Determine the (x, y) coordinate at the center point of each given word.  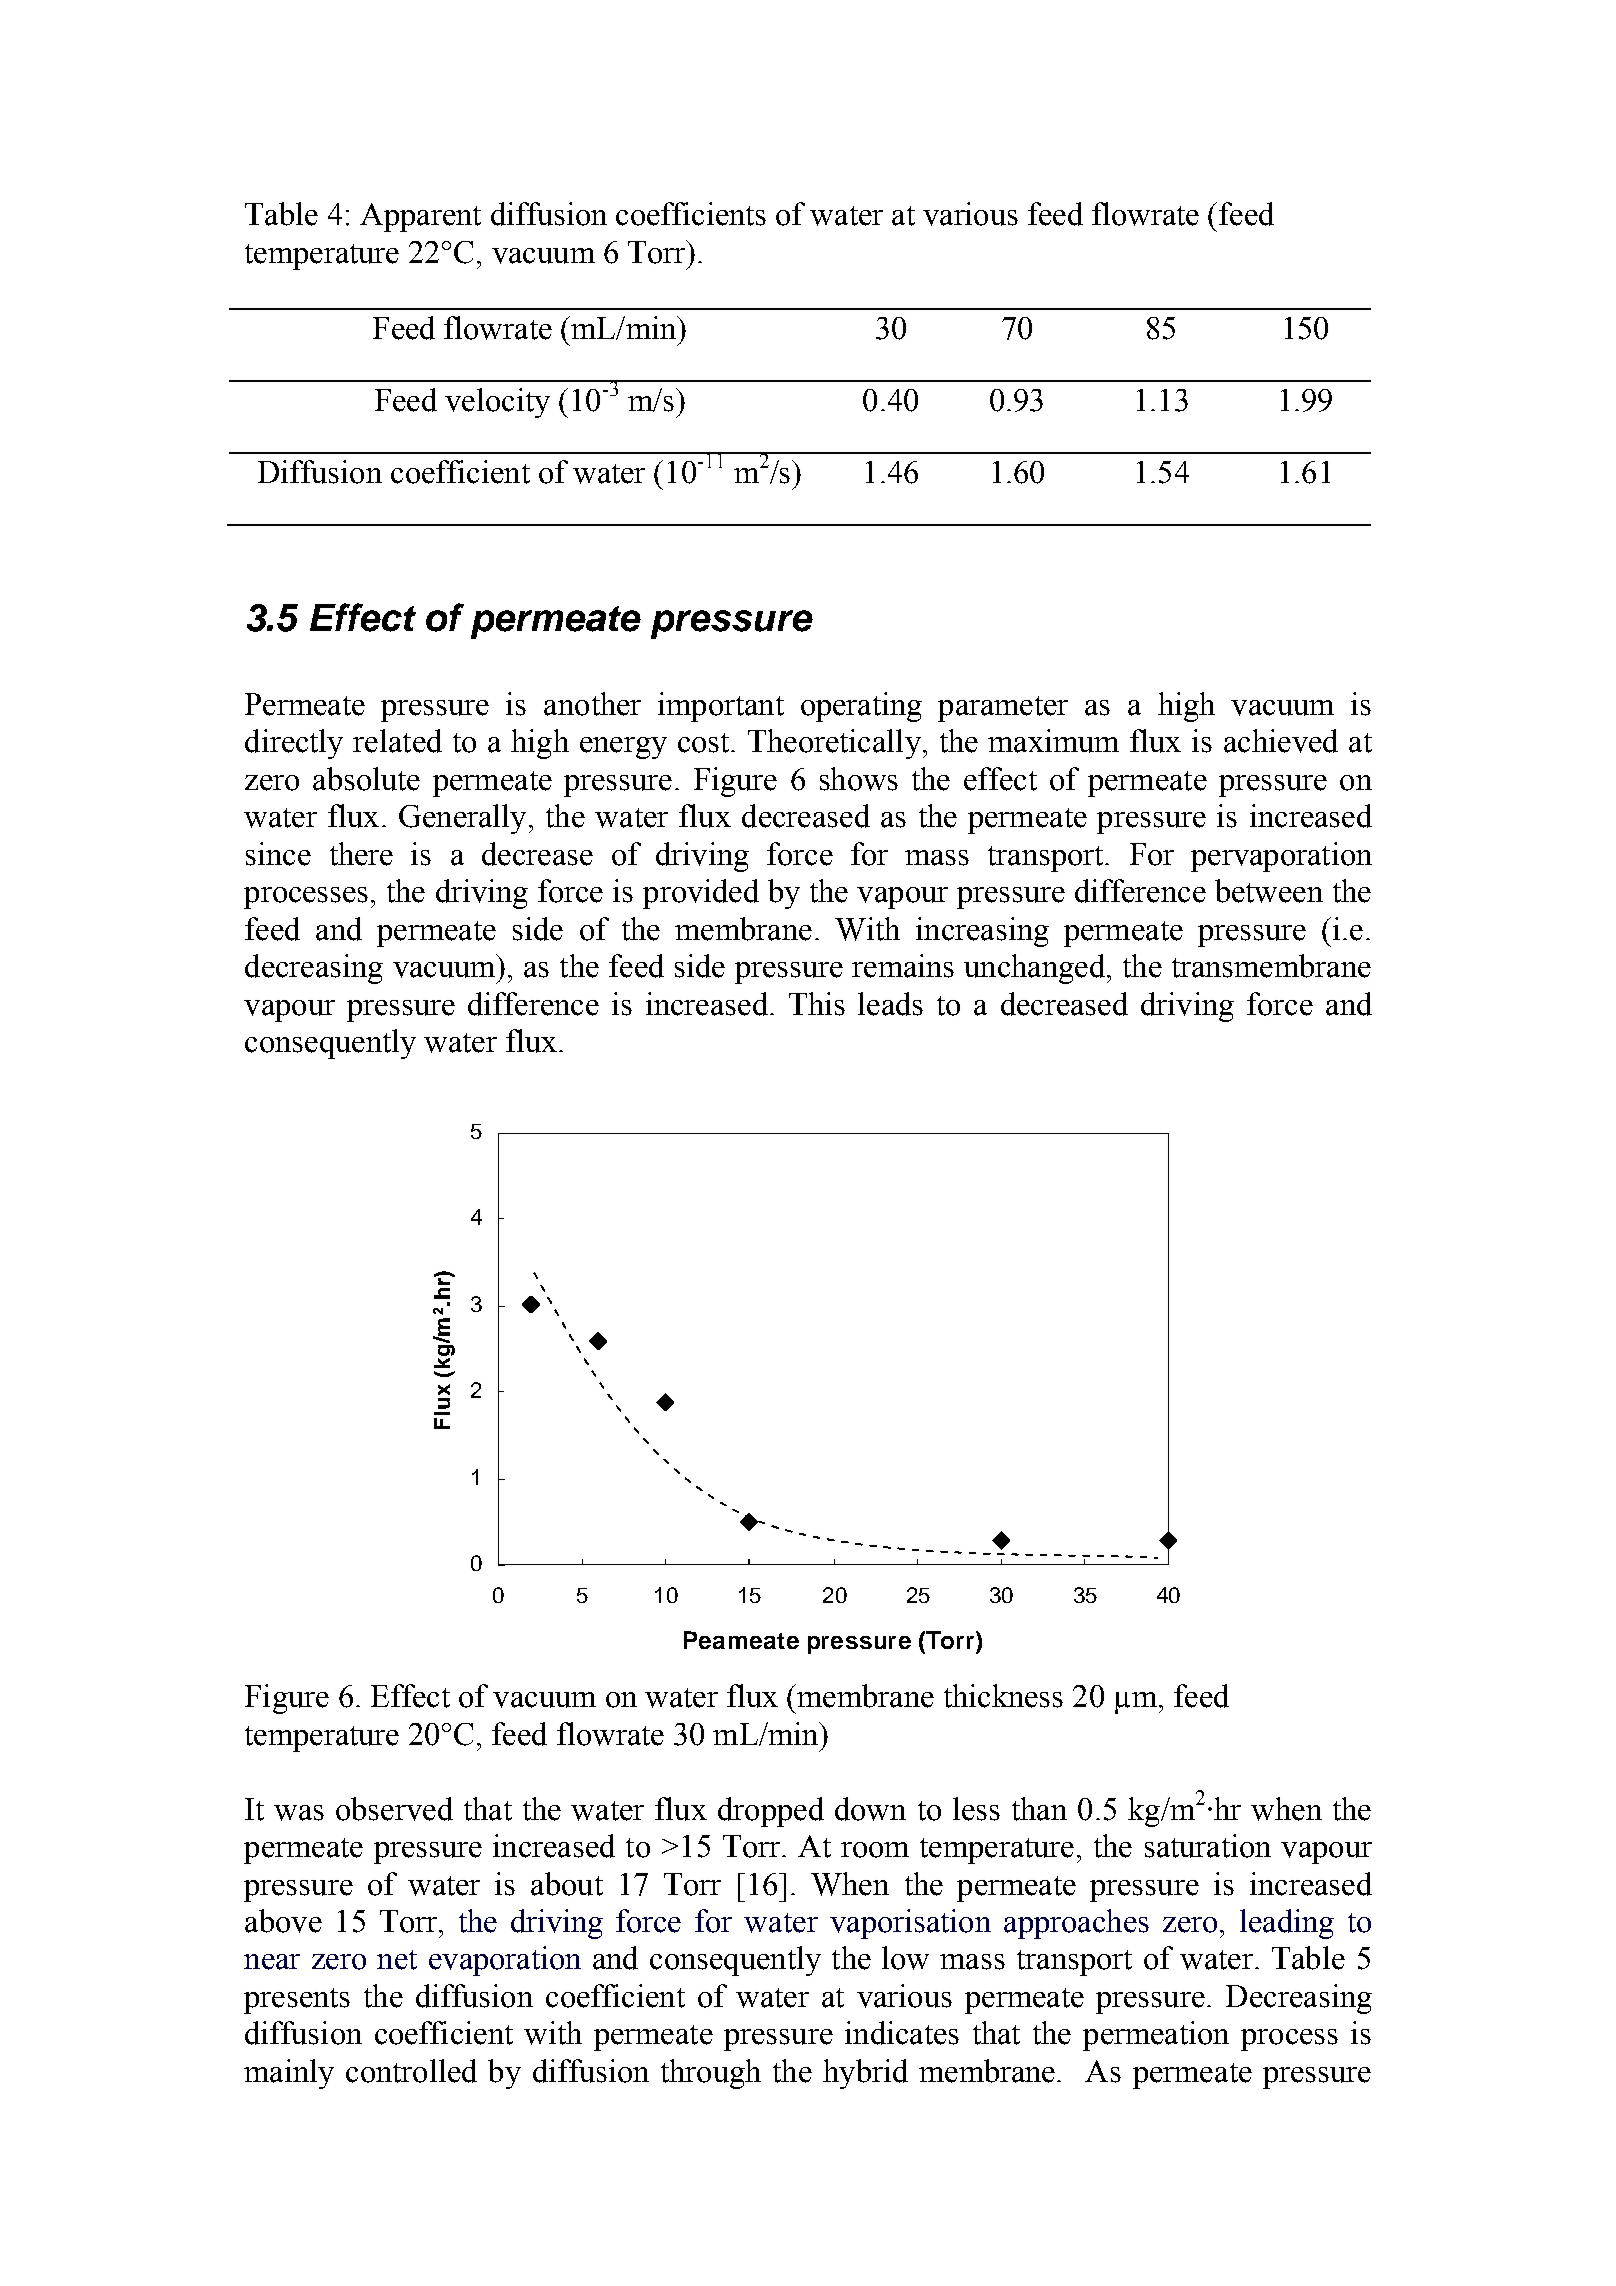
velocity (497, 403)
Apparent (420, 217)
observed (394, 1809)
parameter (1003, 709)
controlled (411, 2071)
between (1269, 891)
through (711, 2074)
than (1039, 1809)
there (361, 854)
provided (701, 894)
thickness (1003, 1696)
